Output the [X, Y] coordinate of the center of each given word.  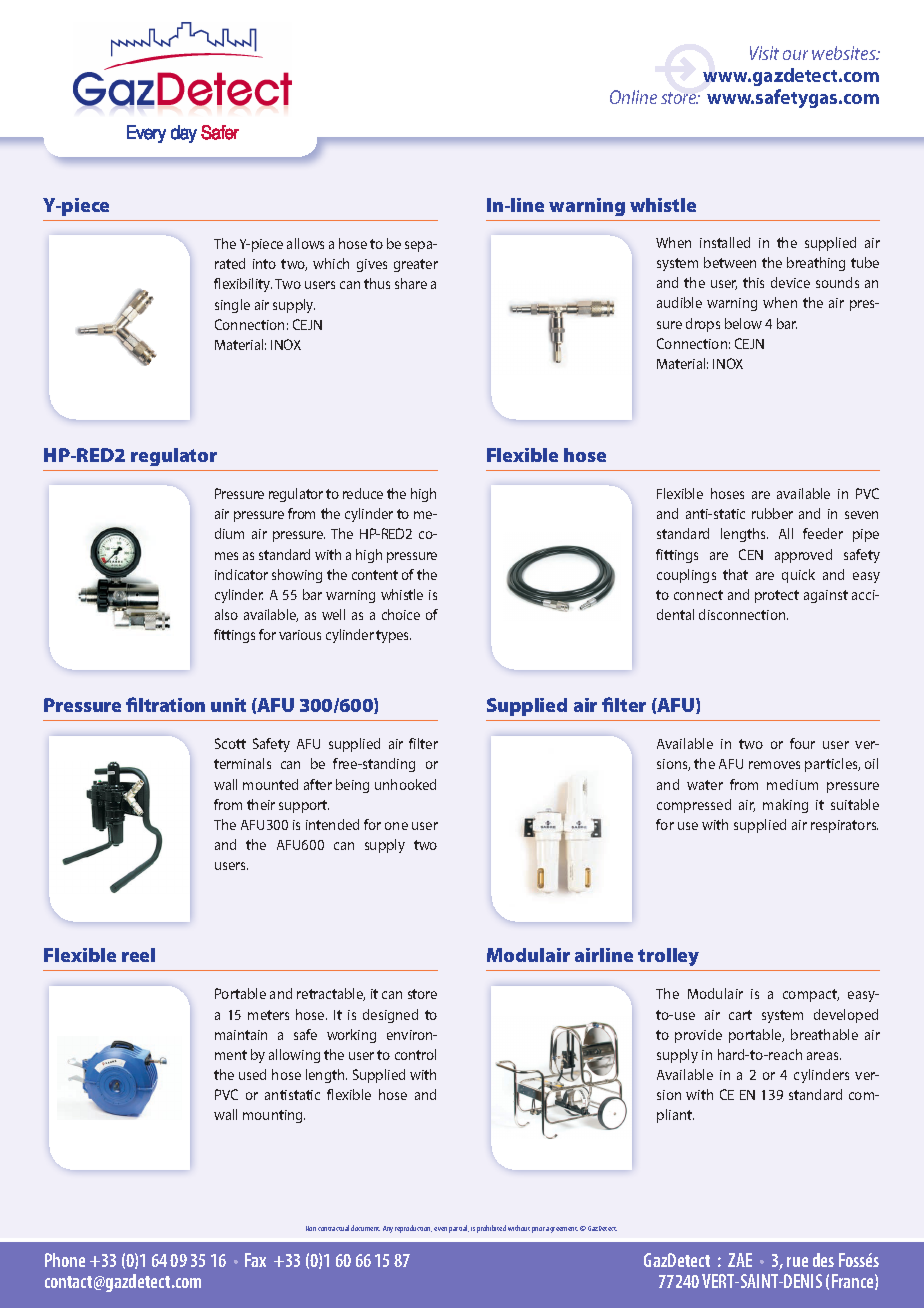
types [393, 636]
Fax [255, 1260]
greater [416, 265]
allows [305, 243]
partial [459, 1229]
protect [777, 596]
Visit [764, 53]
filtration [165, 704]
